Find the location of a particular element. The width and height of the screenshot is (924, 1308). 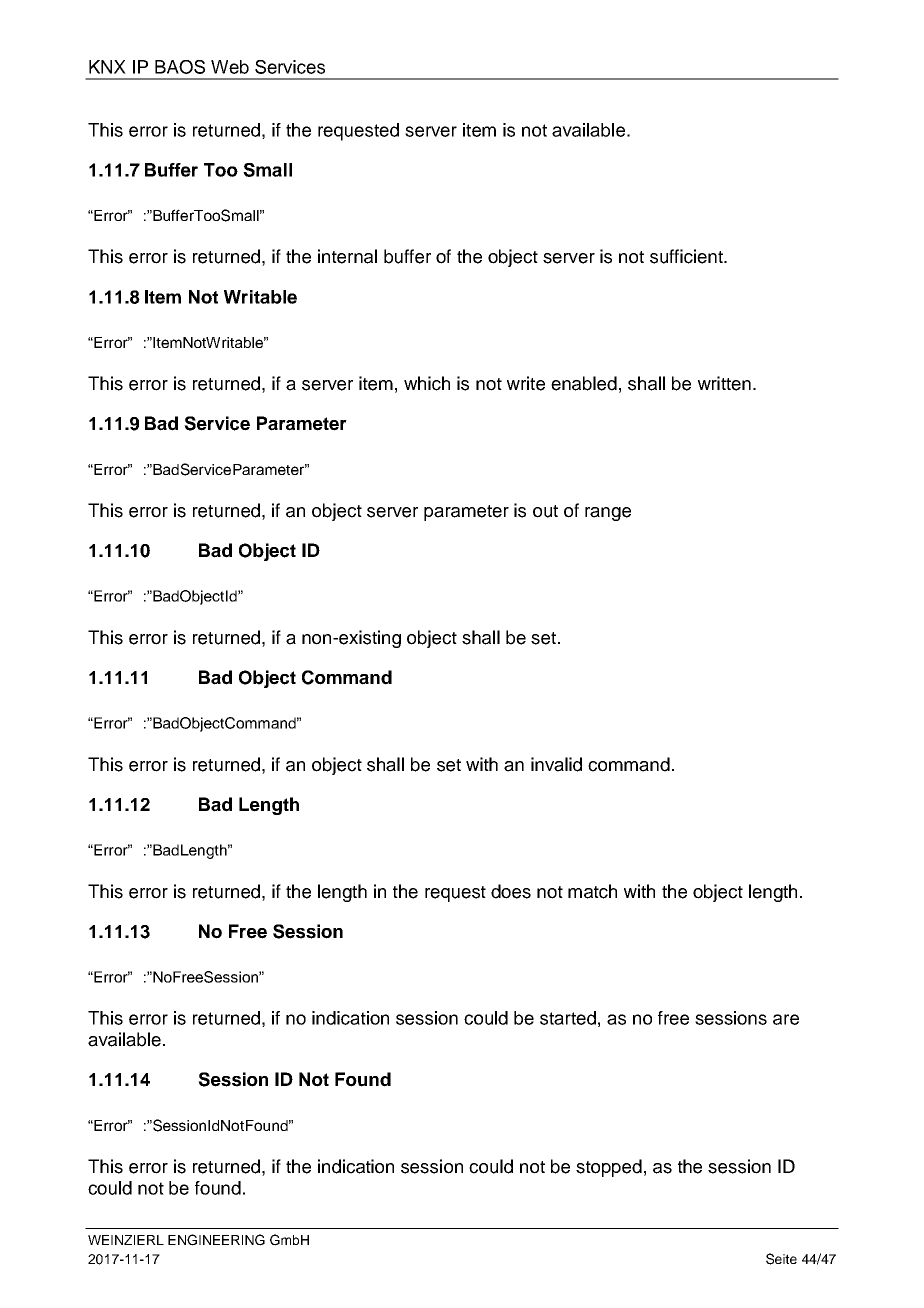

ENGINEERING is located at coordinates (216, 1240).
